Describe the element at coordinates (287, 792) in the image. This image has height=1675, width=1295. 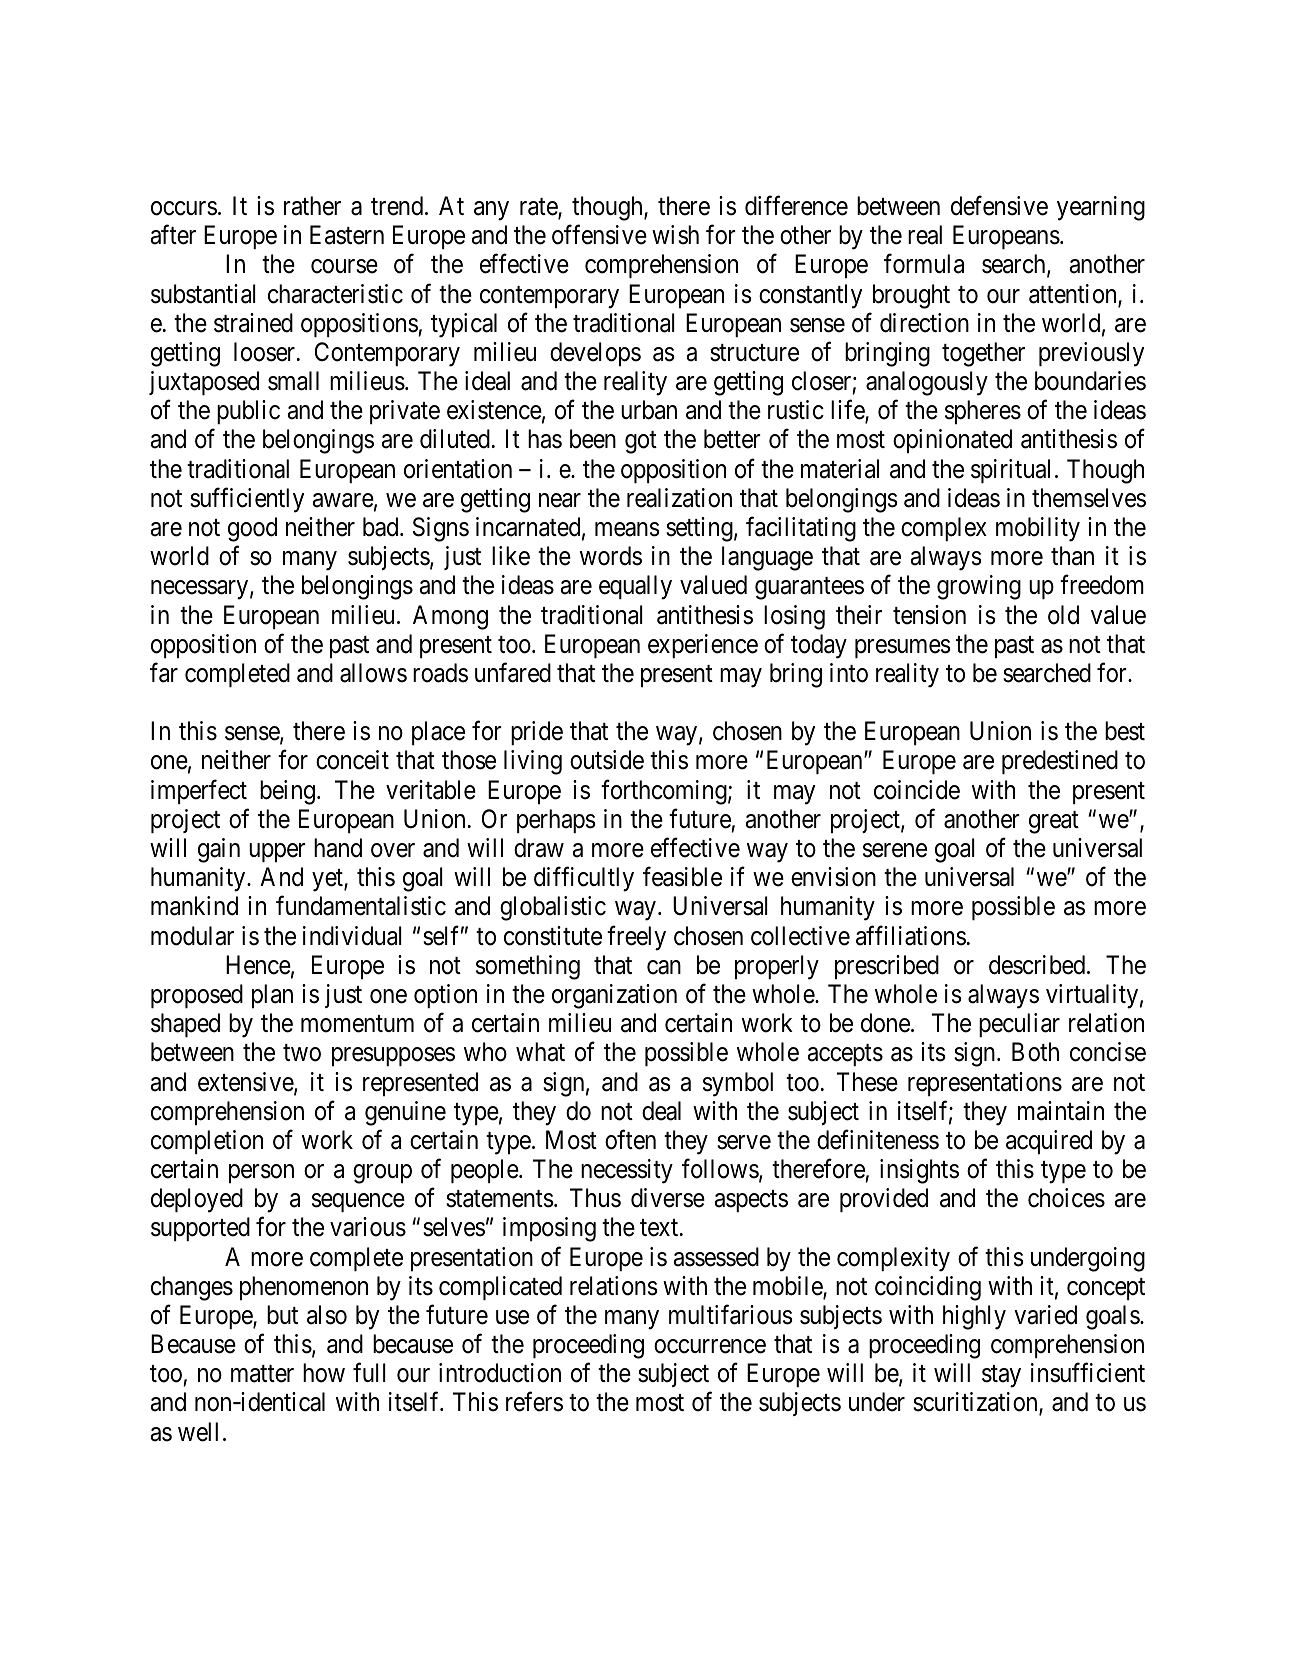
I see `being` at that location.
